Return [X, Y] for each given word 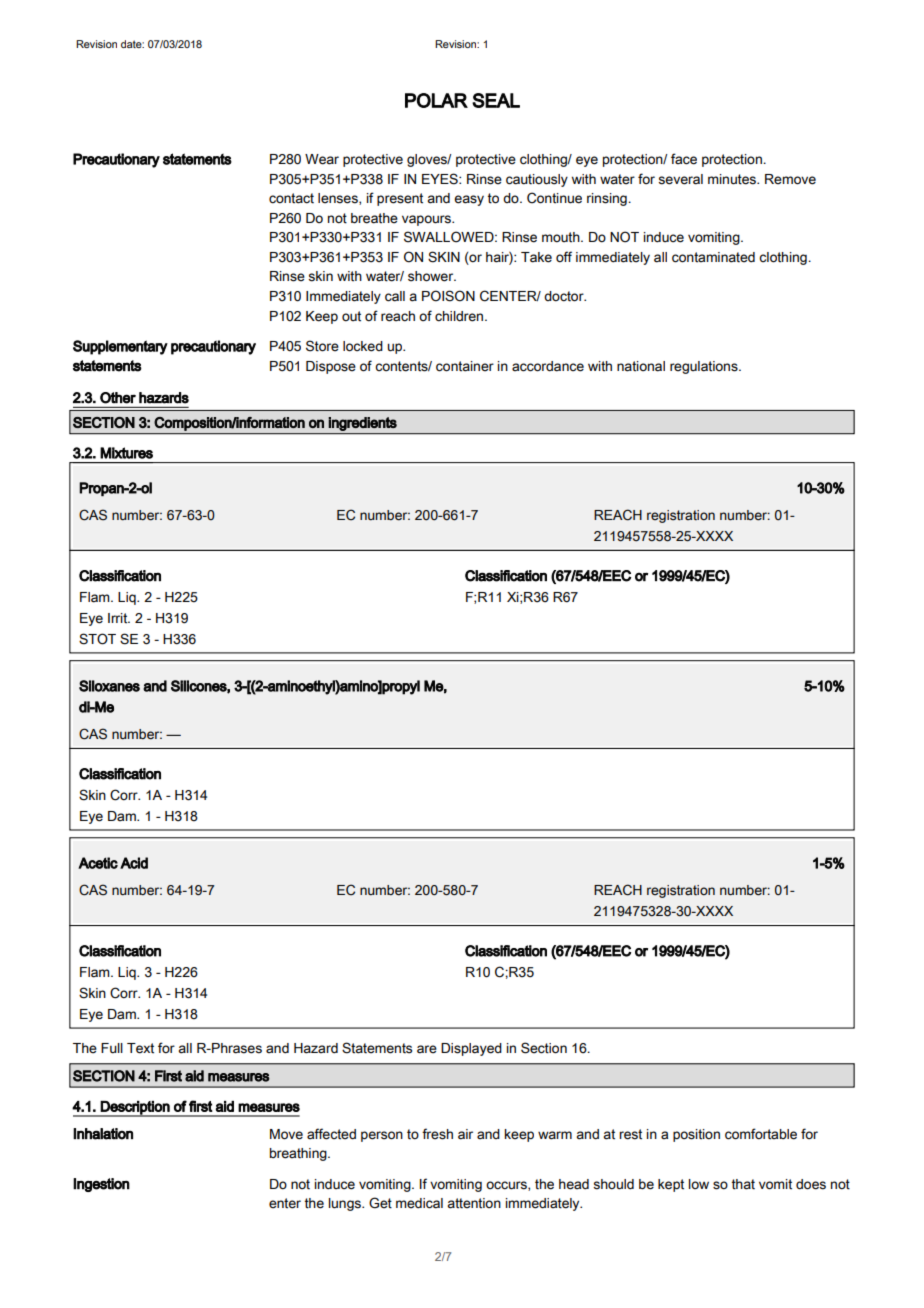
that [743, 1184]
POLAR [436, 100]
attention [474, 1203]
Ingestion [101, 1185]
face [684, 159]
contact [291, 198]
